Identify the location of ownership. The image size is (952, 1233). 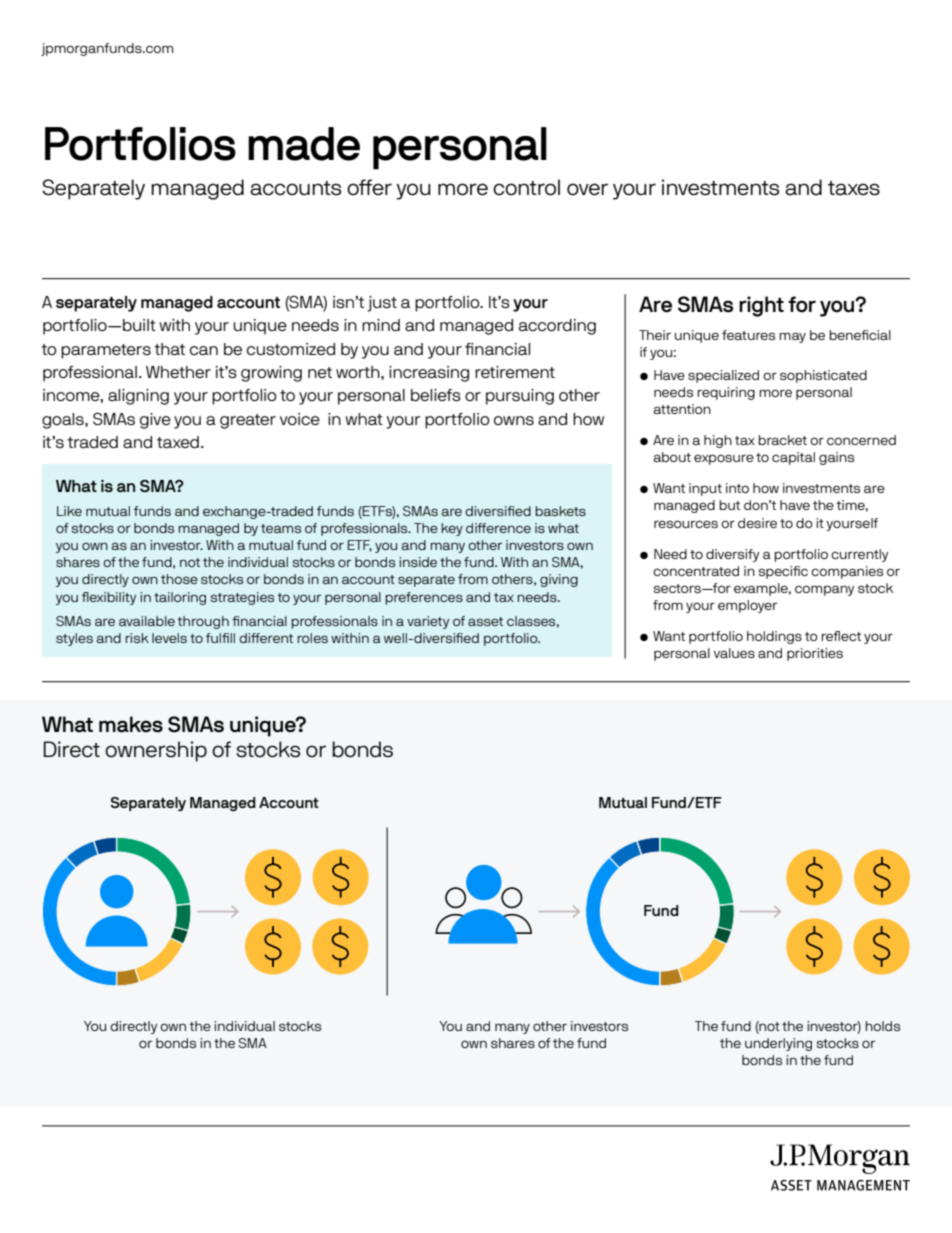
(156, 751).
